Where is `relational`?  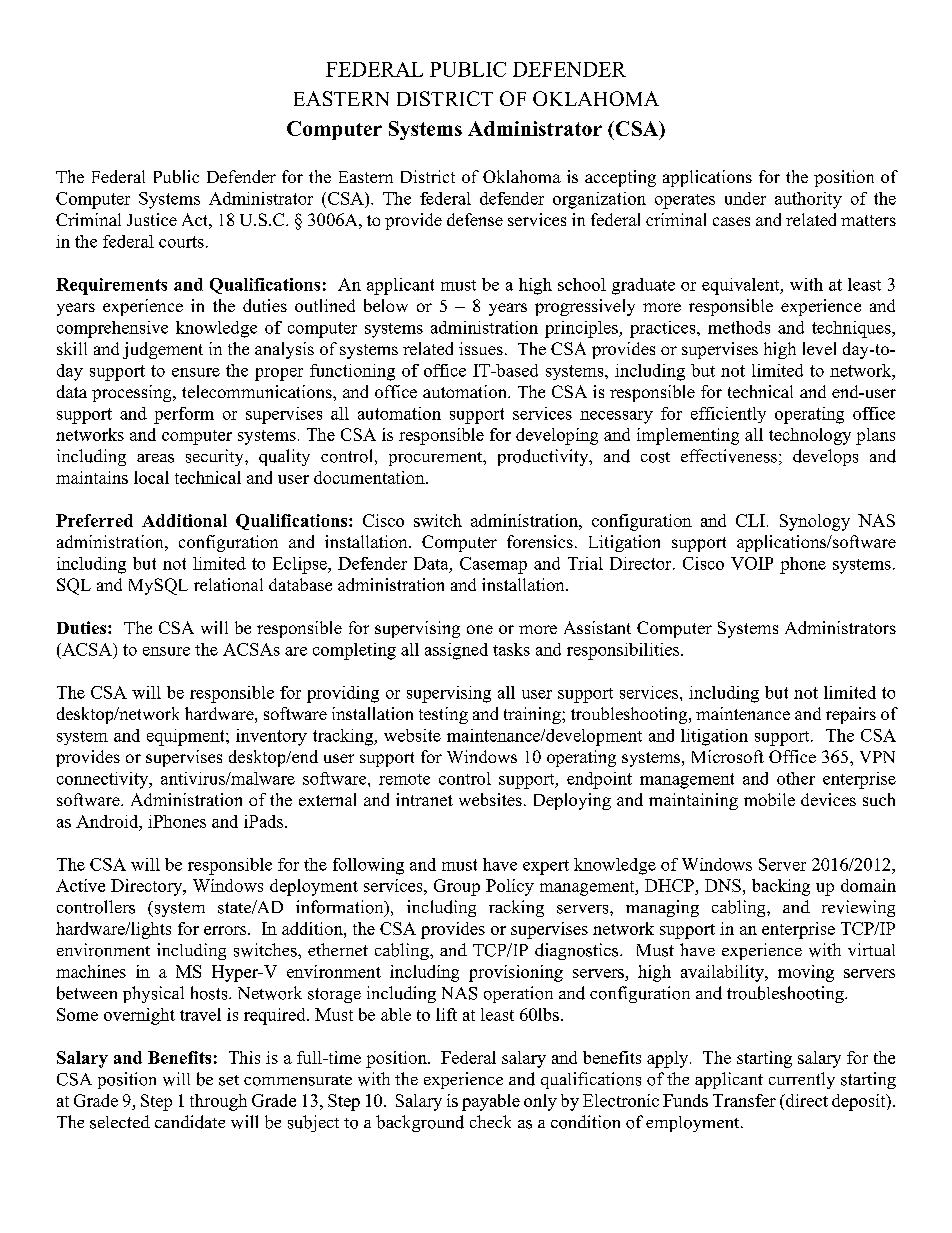 relational is located at coordinates (228, 584).
